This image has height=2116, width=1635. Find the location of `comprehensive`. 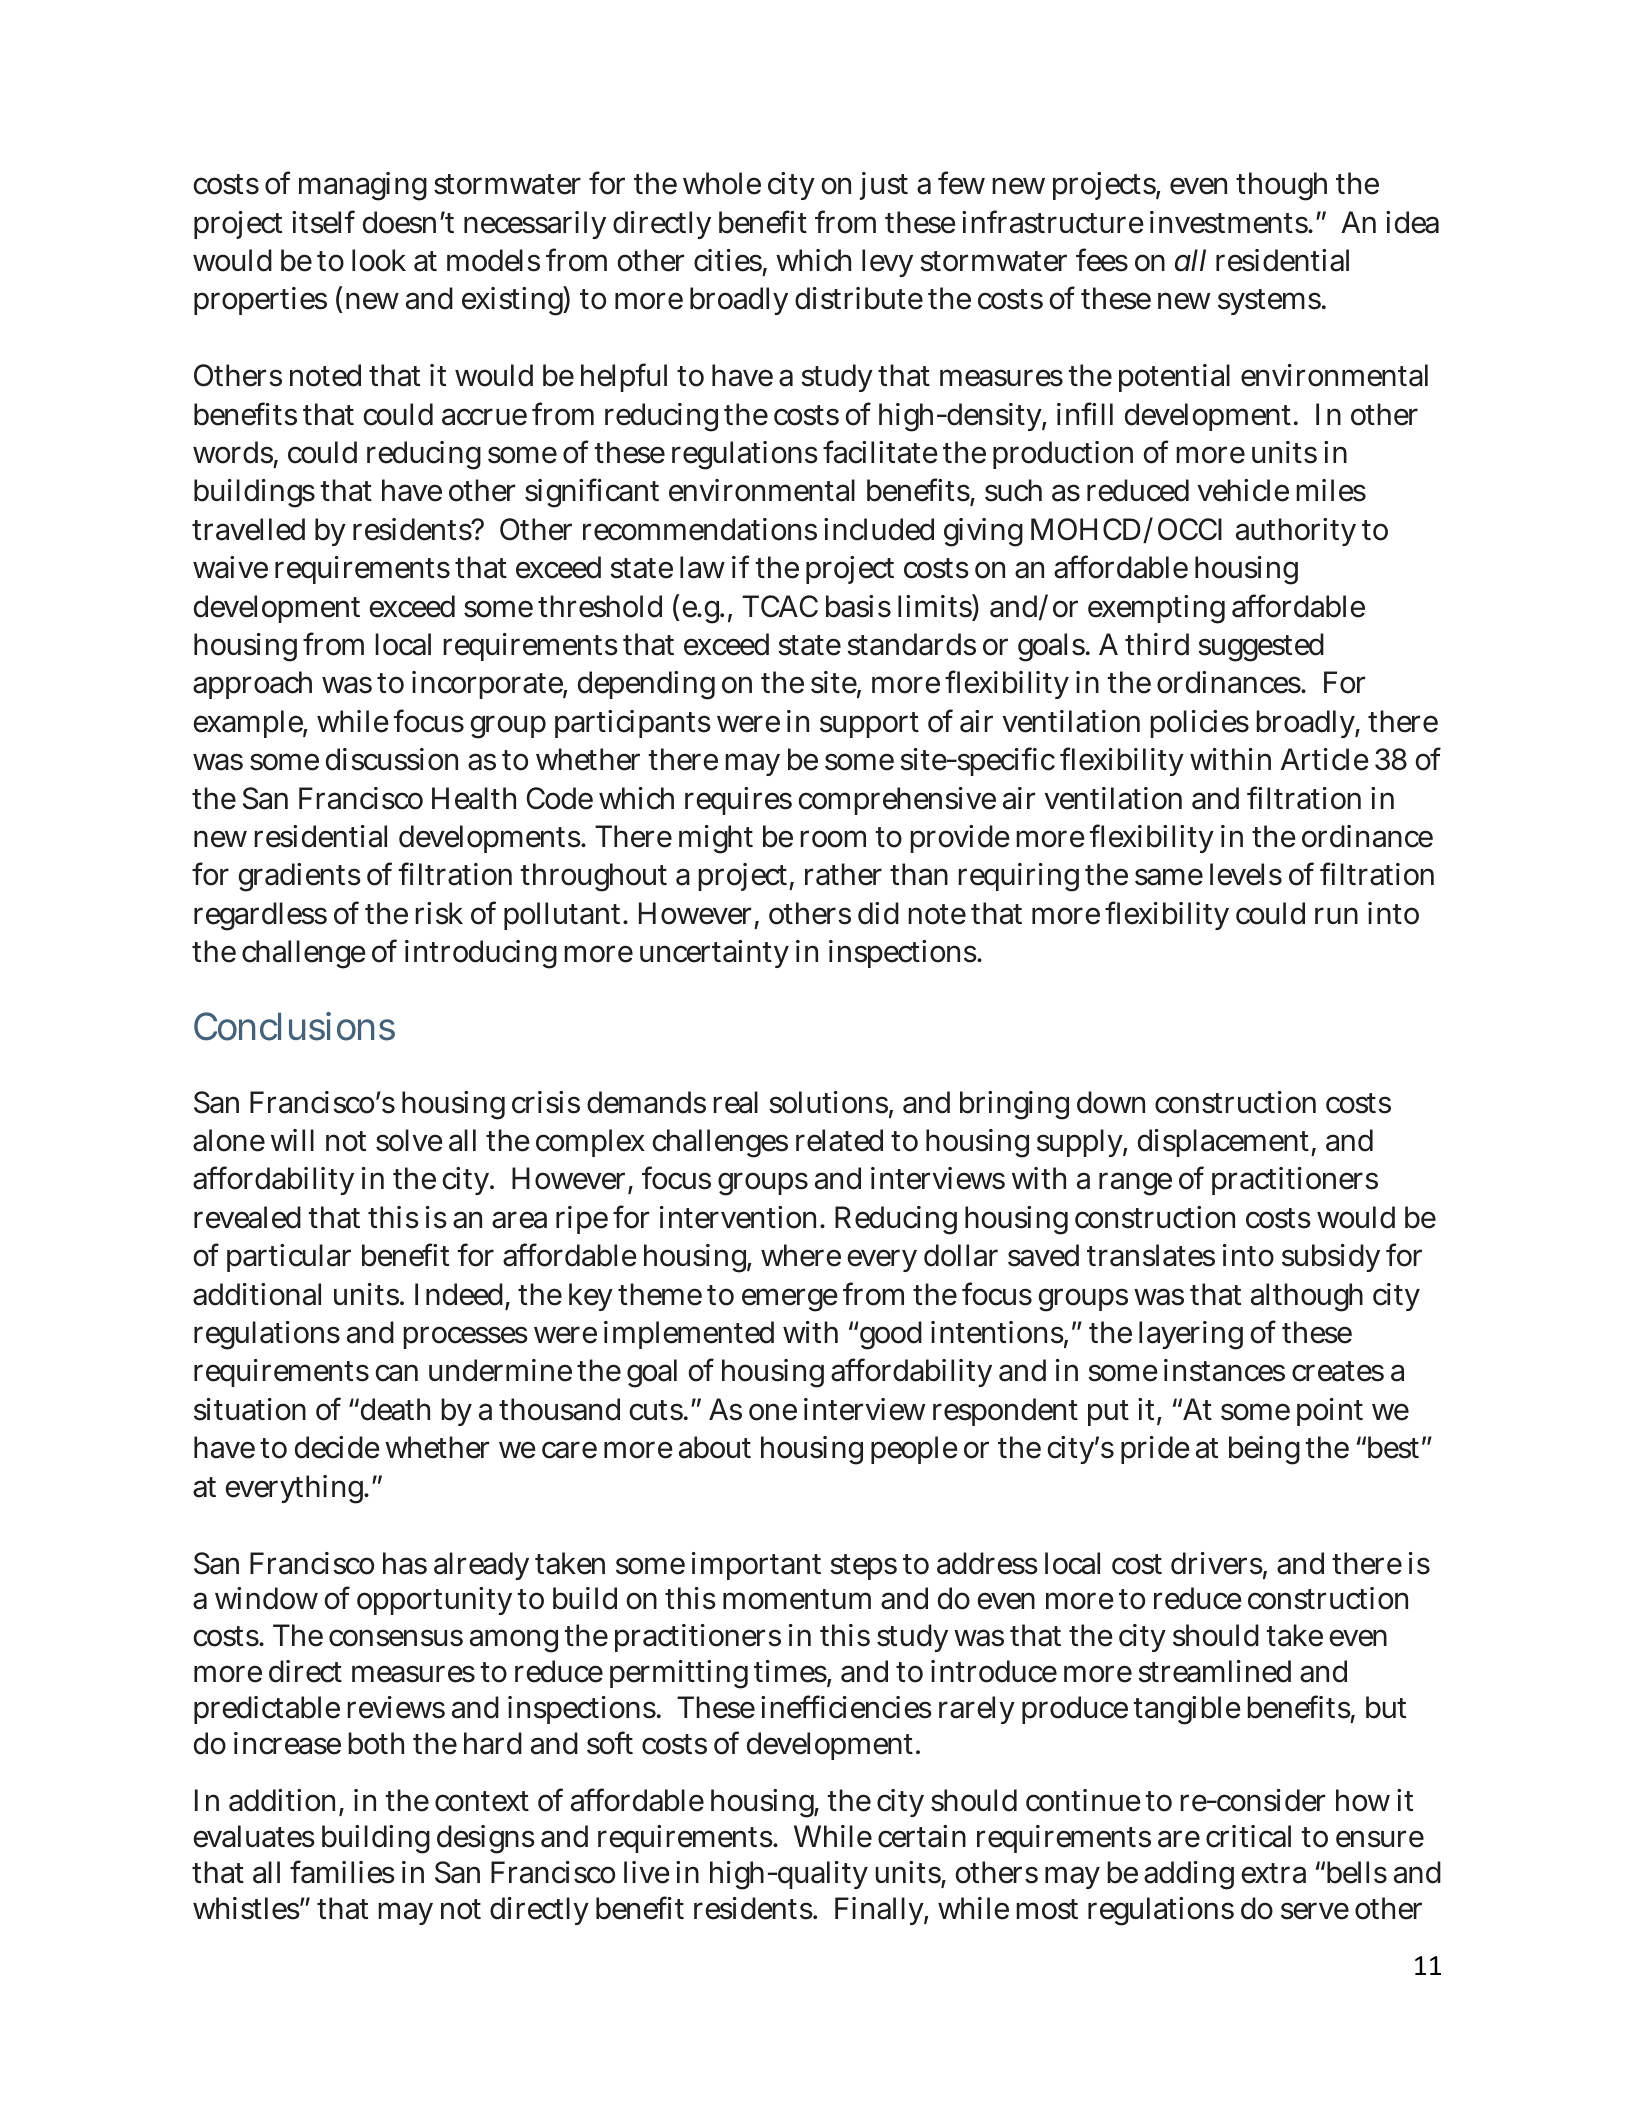

comprehensive is located at coordinates (897, 801).
